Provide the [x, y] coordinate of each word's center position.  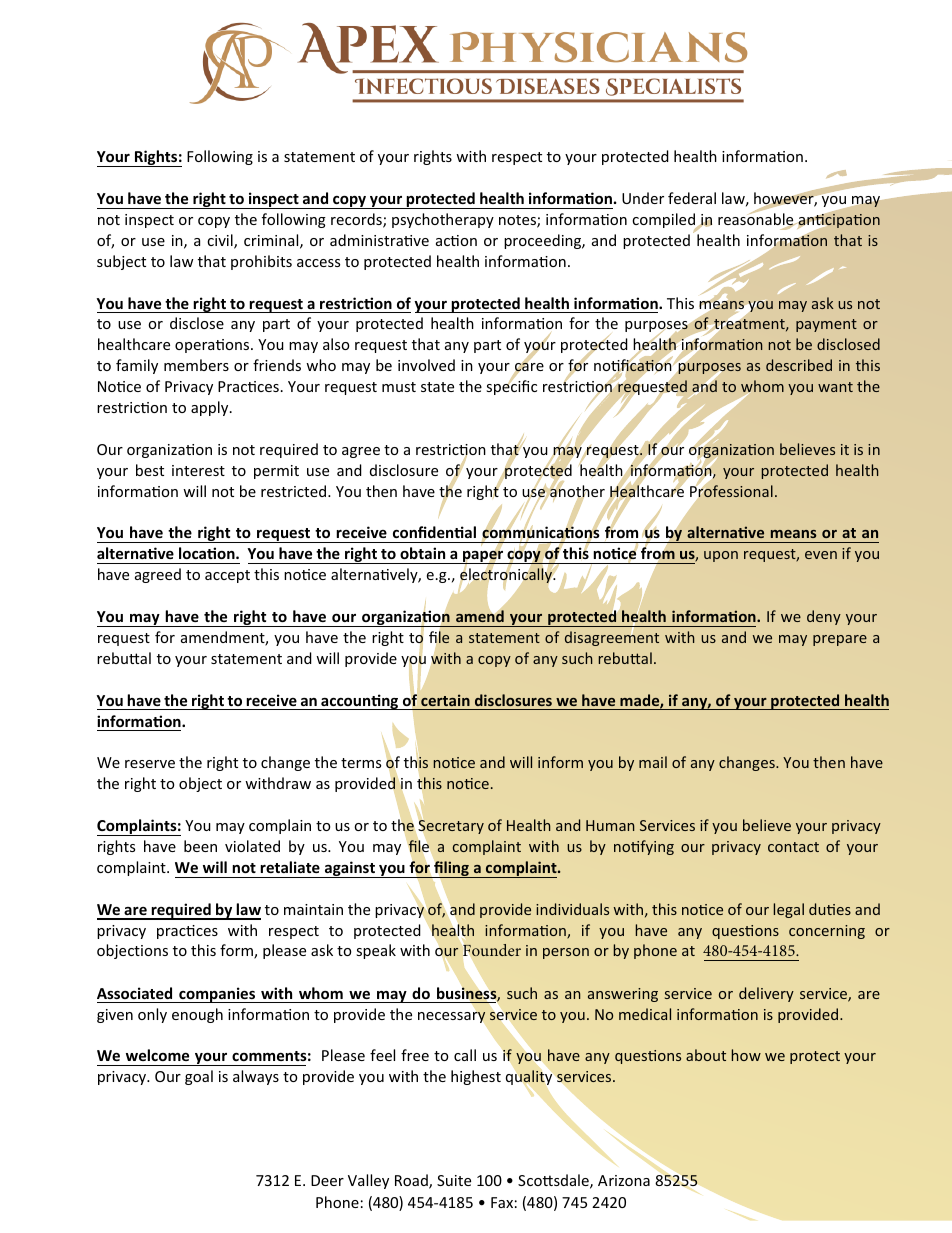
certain [445, 700]
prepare [840, 640]
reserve [150, 764]
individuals [572, 909]
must [399, 387]
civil [221, 241]
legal [788, 910]
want [835, 387]
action [456, 240]
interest [198, 470]
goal [199, 1077]
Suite [454, 1180]
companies [217, 995]
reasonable [756, 219]
